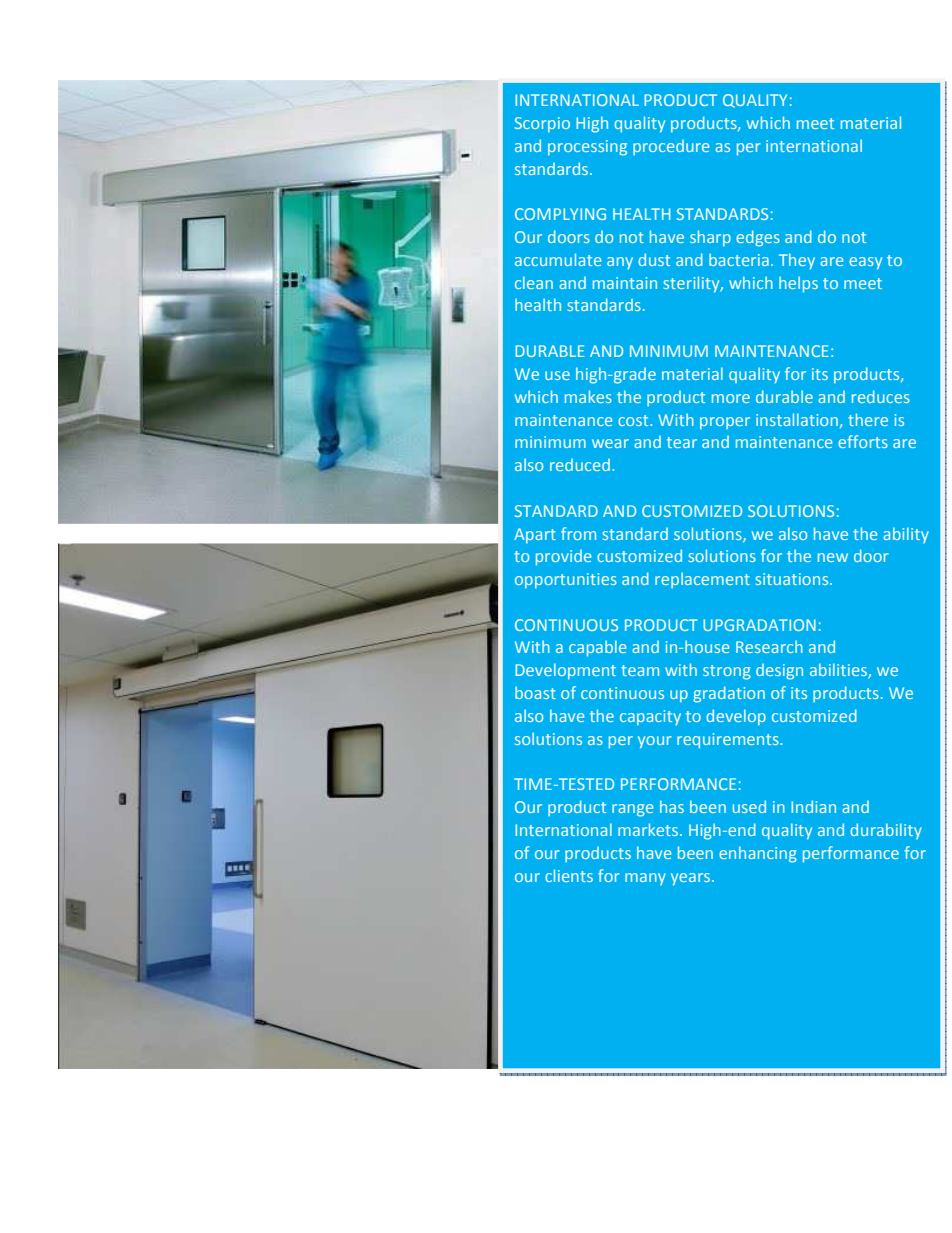  I want to click on from, so click(578, 533).
